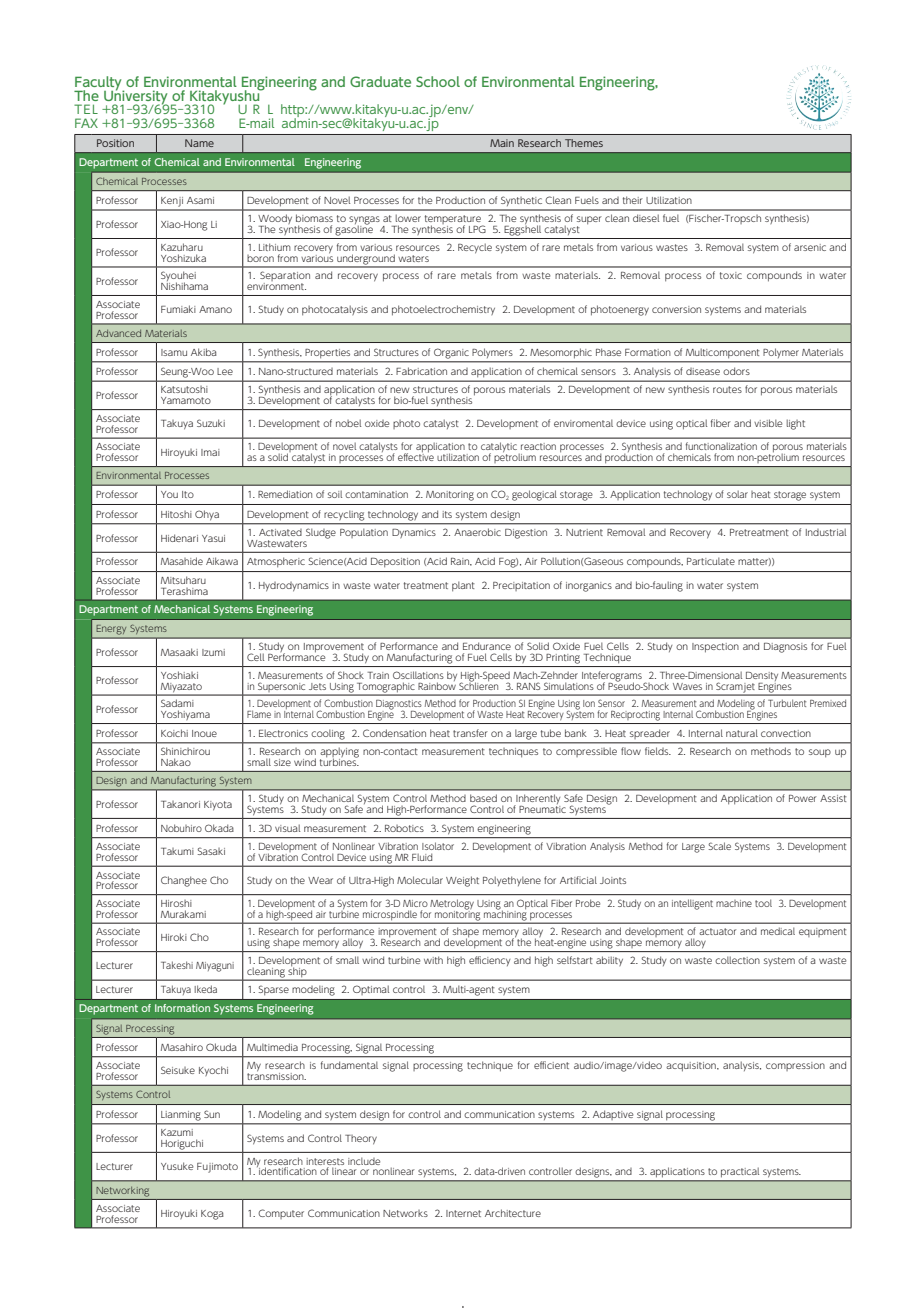 The height and width of the screenshot is (1308, 924). I want to click on Metrology, so click(452, 905).
